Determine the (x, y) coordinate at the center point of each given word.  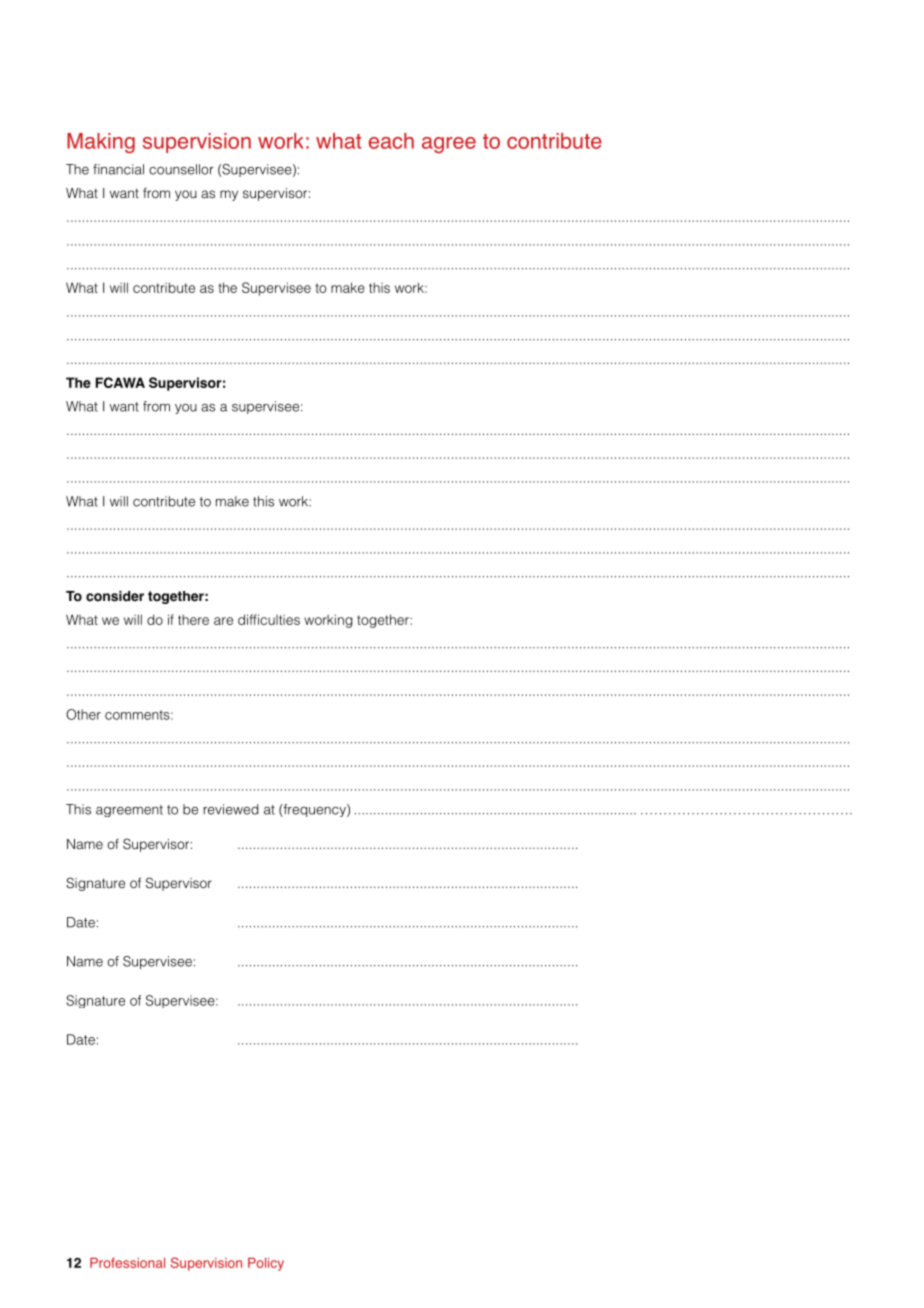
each (391, 141)
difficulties (269, 619)
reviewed (230, 809)
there (193, 620)
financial (118, 169)
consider (115, 596)
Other (83, 714)
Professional (127, 1262)
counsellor (181, 169)
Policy (266, 1264)
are (223, 621)
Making (101, 143)
